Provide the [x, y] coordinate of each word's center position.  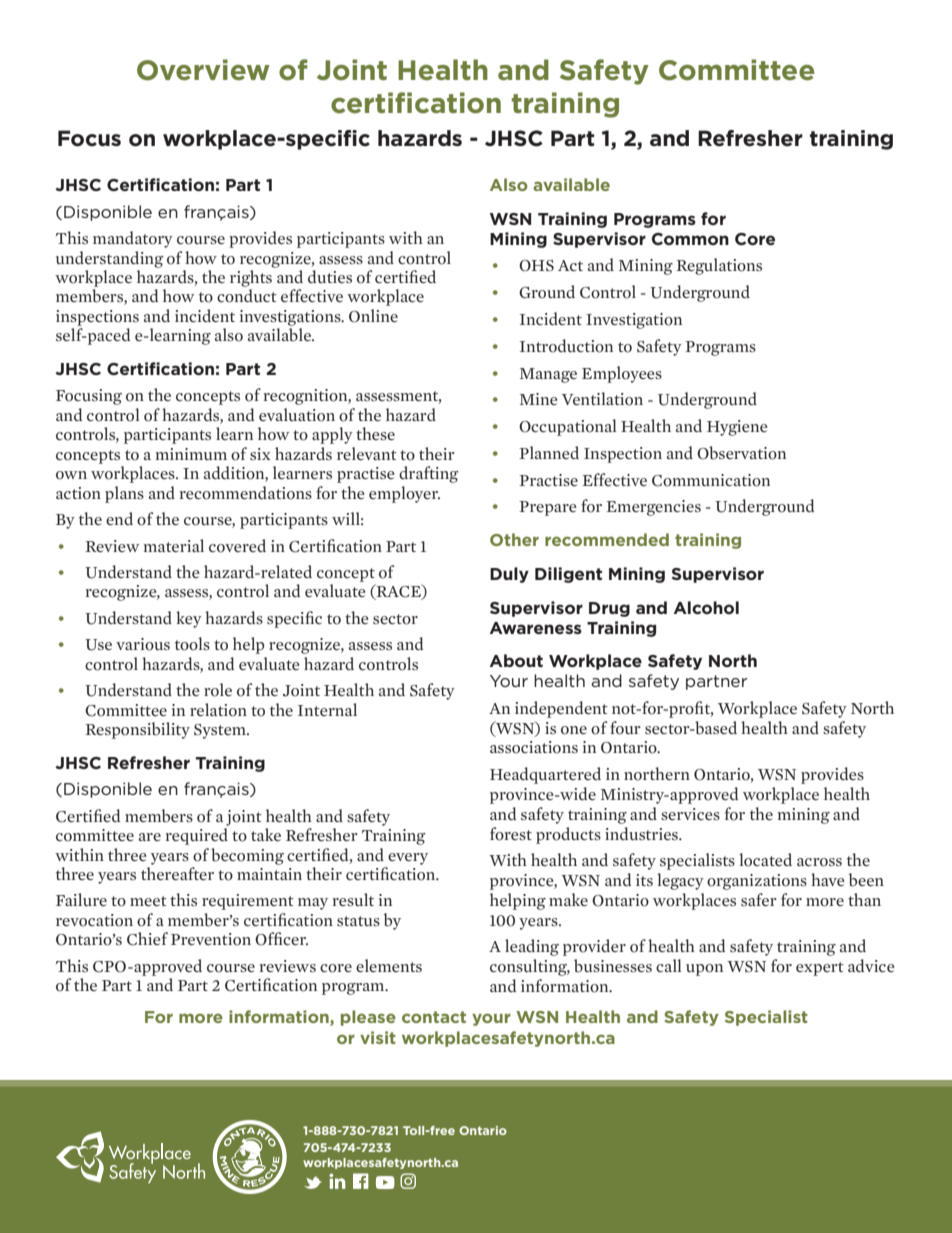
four [625, 728]
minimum [191, 454]
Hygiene [737, 428]
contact [434, 1017]
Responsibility [137, 730]
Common [690, 239]
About [516, 660]
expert [820, 969]
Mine [539, 399]
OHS [536, 266]
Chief [147, 939]
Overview [203, 70]
